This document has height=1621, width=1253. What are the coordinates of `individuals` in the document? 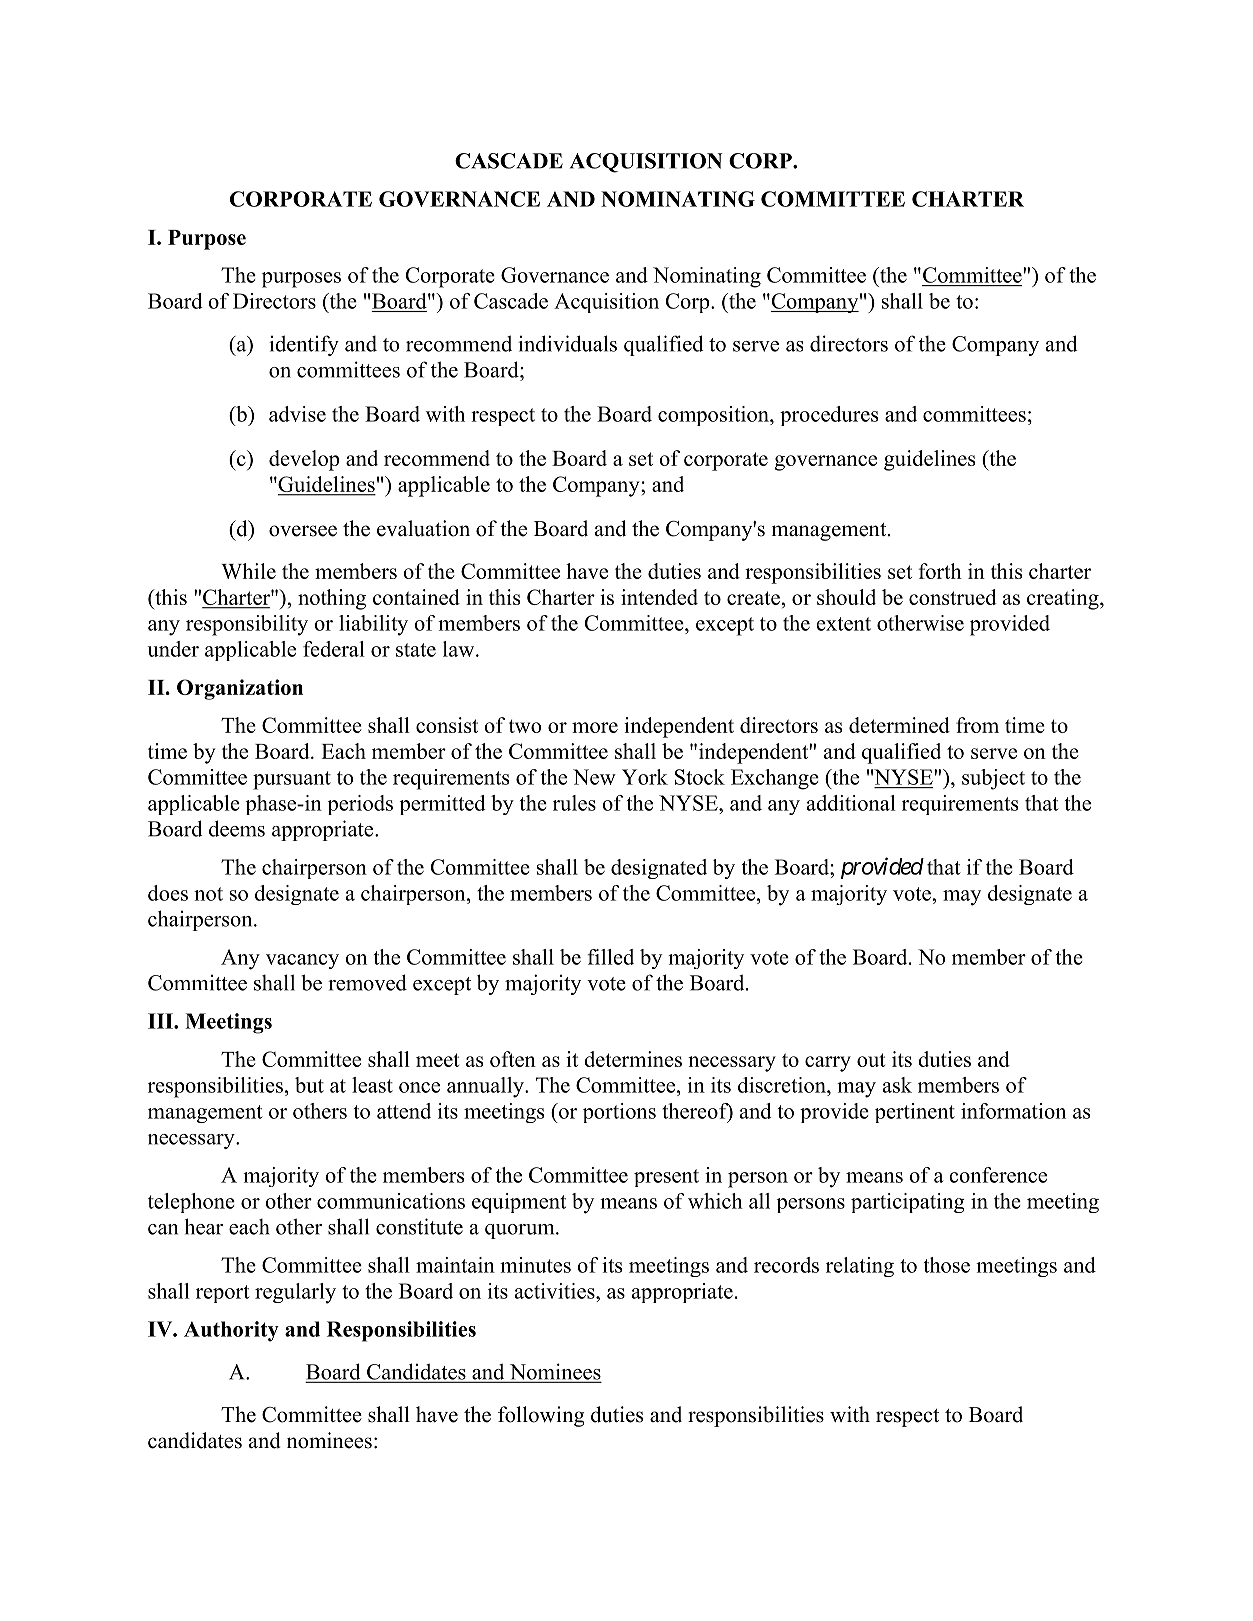 It's located at (567, 343).
